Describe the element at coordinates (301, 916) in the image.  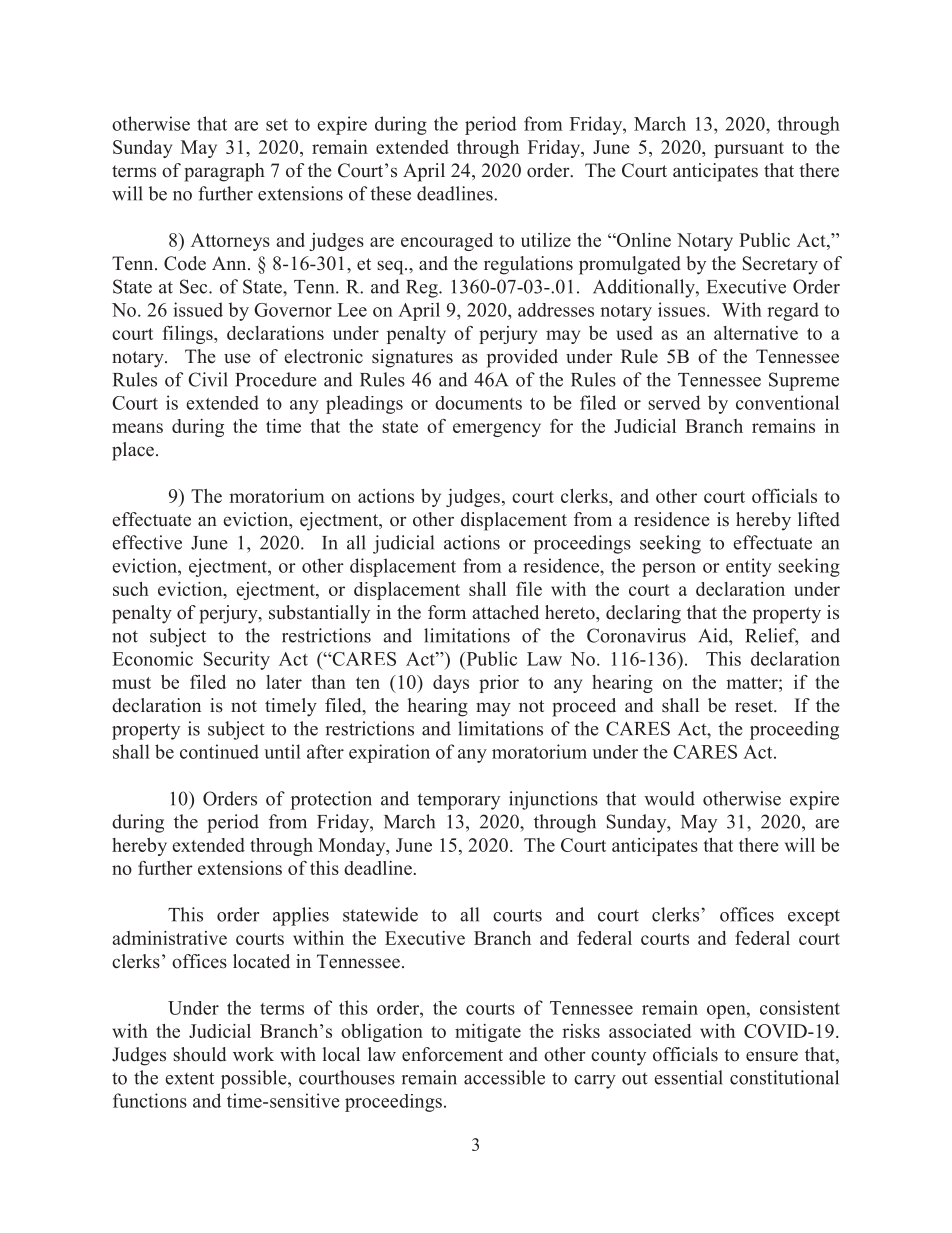
I see `applies` at that location.
